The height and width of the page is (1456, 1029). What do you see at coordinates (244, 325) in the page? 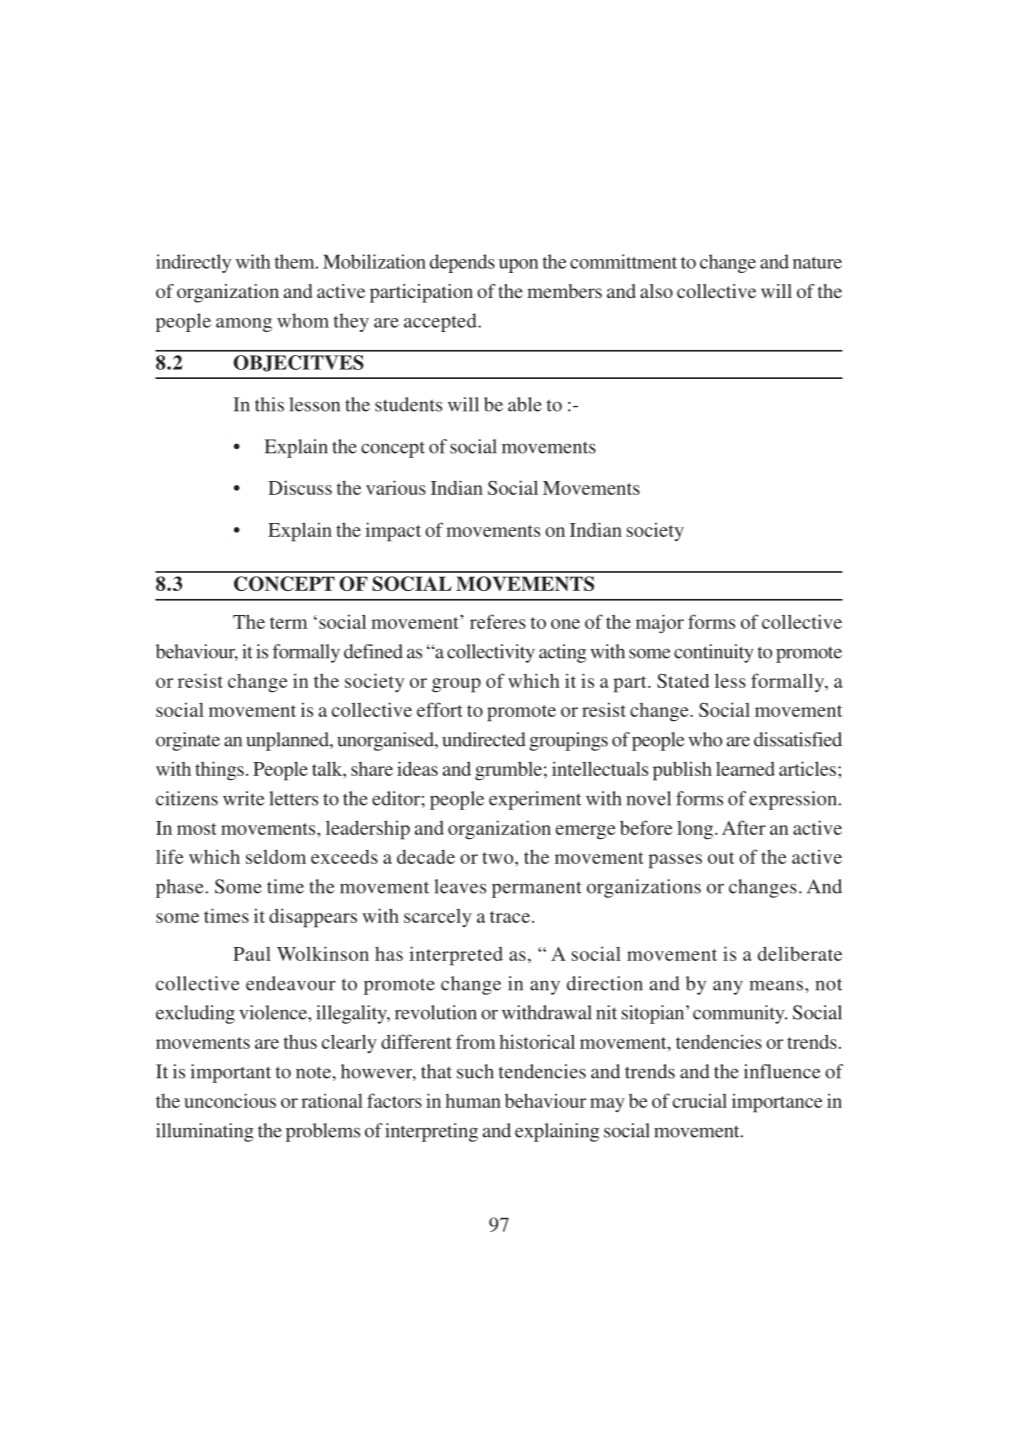
I see `among` at bounding box center [244, 325].
